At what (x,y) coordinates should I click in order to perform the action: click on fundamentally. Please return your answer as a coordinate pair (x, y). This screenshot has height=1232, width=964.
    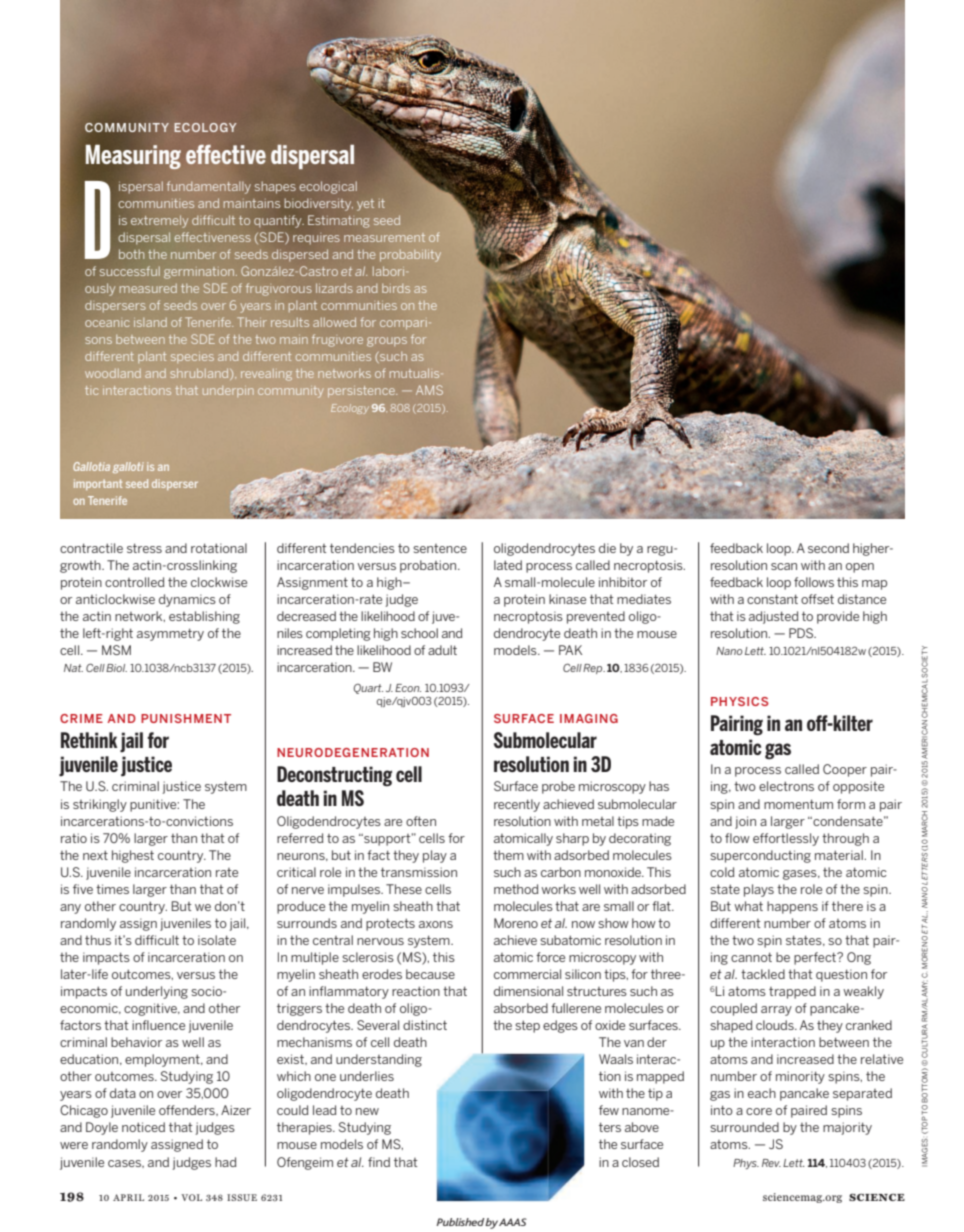
    Looking at the image, I should click on (209, 187).
